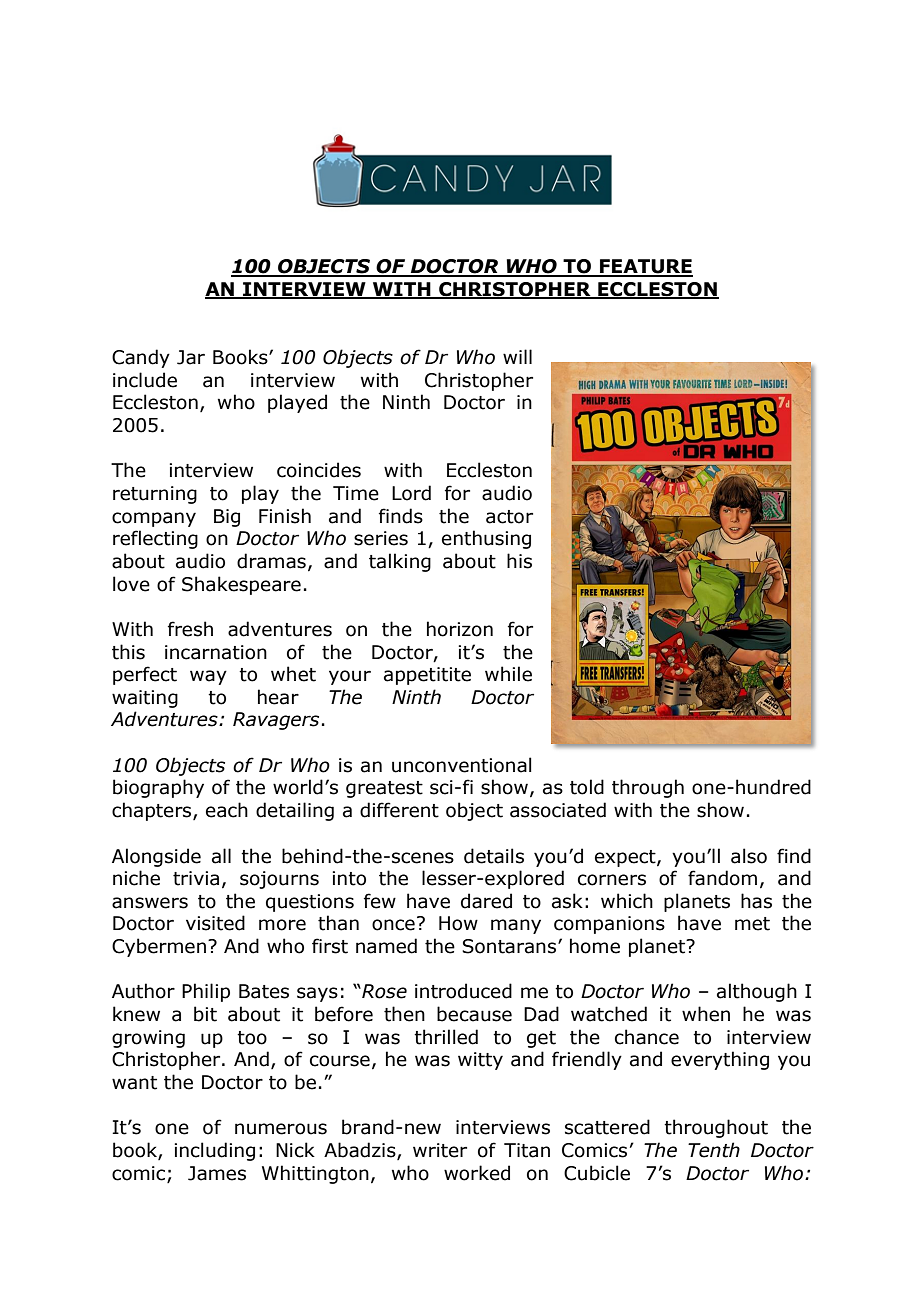 This screenshot has width=924, height=1308. I want to click on will, so click(517, 356).
